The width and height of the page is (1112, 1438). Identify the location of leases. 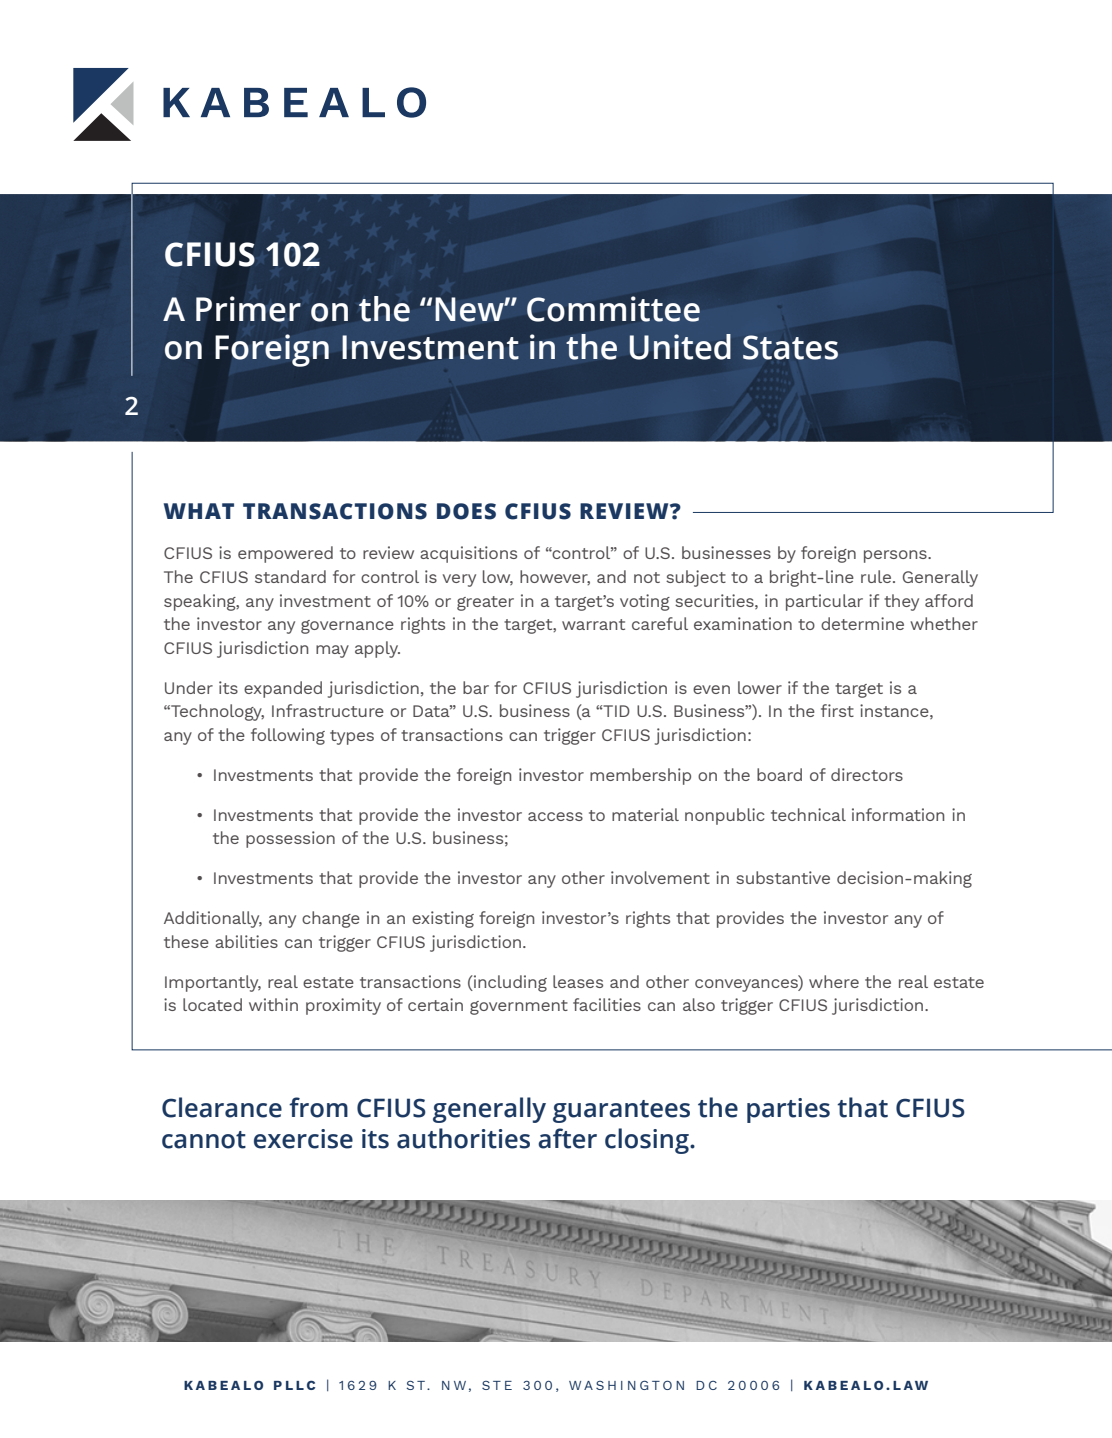
(578, 981).
